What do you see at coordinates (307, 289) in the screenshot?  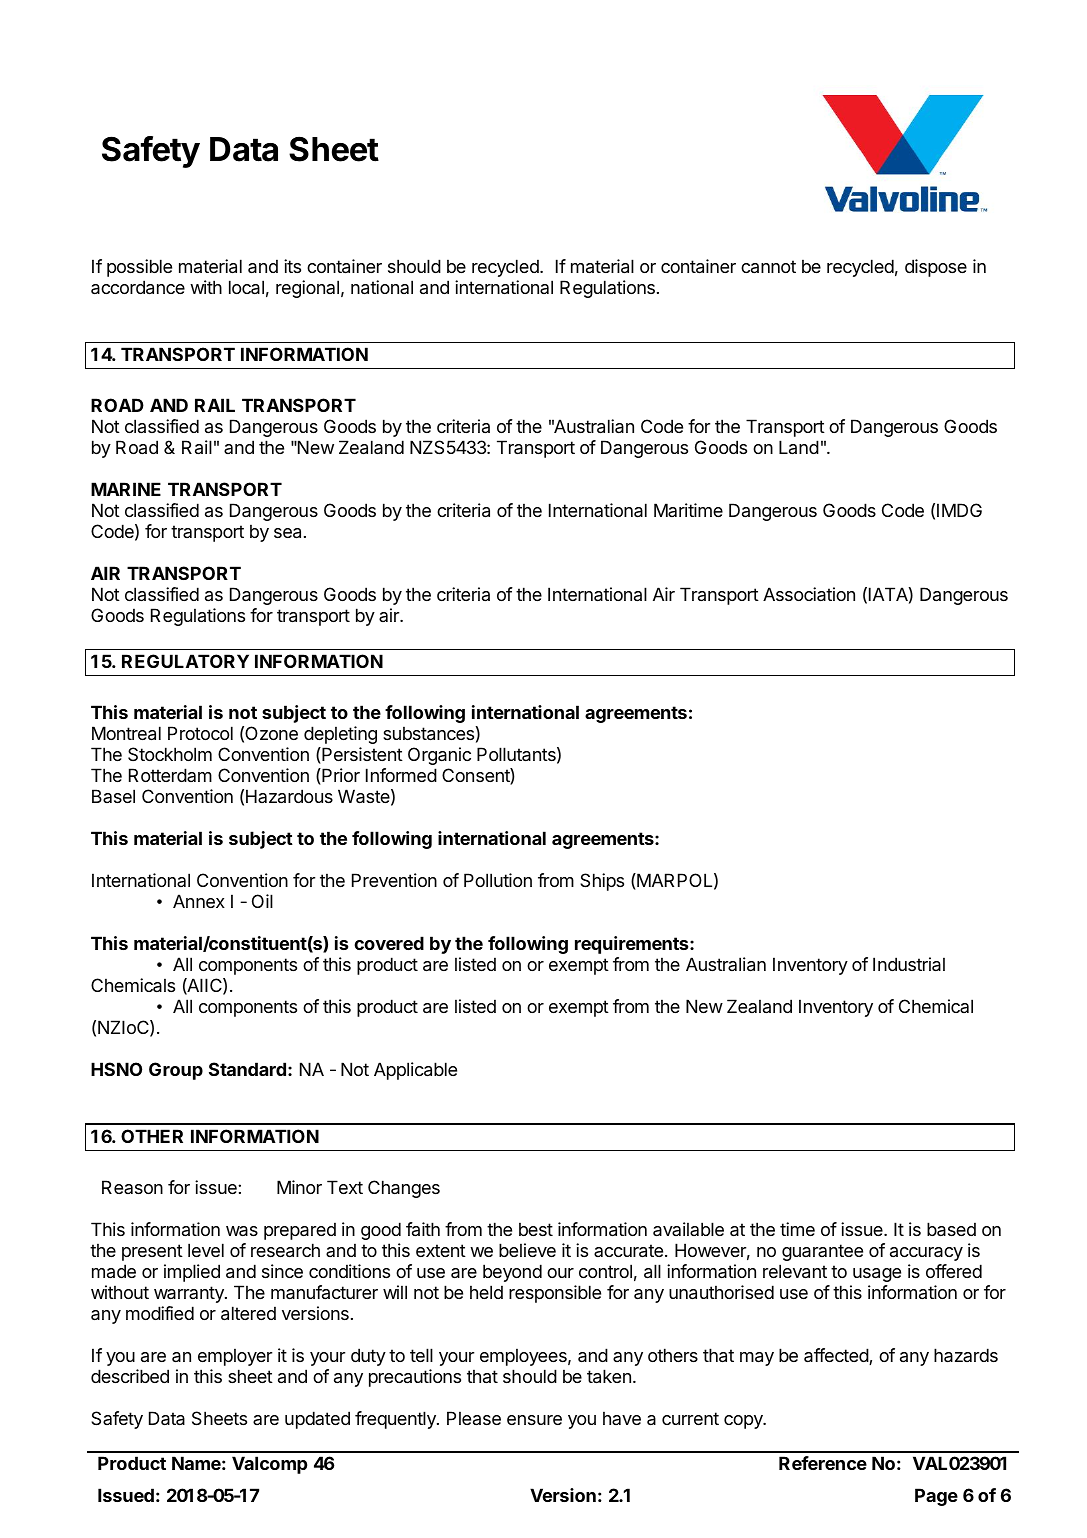 I see `regional` at bounding box center [307, 289].
